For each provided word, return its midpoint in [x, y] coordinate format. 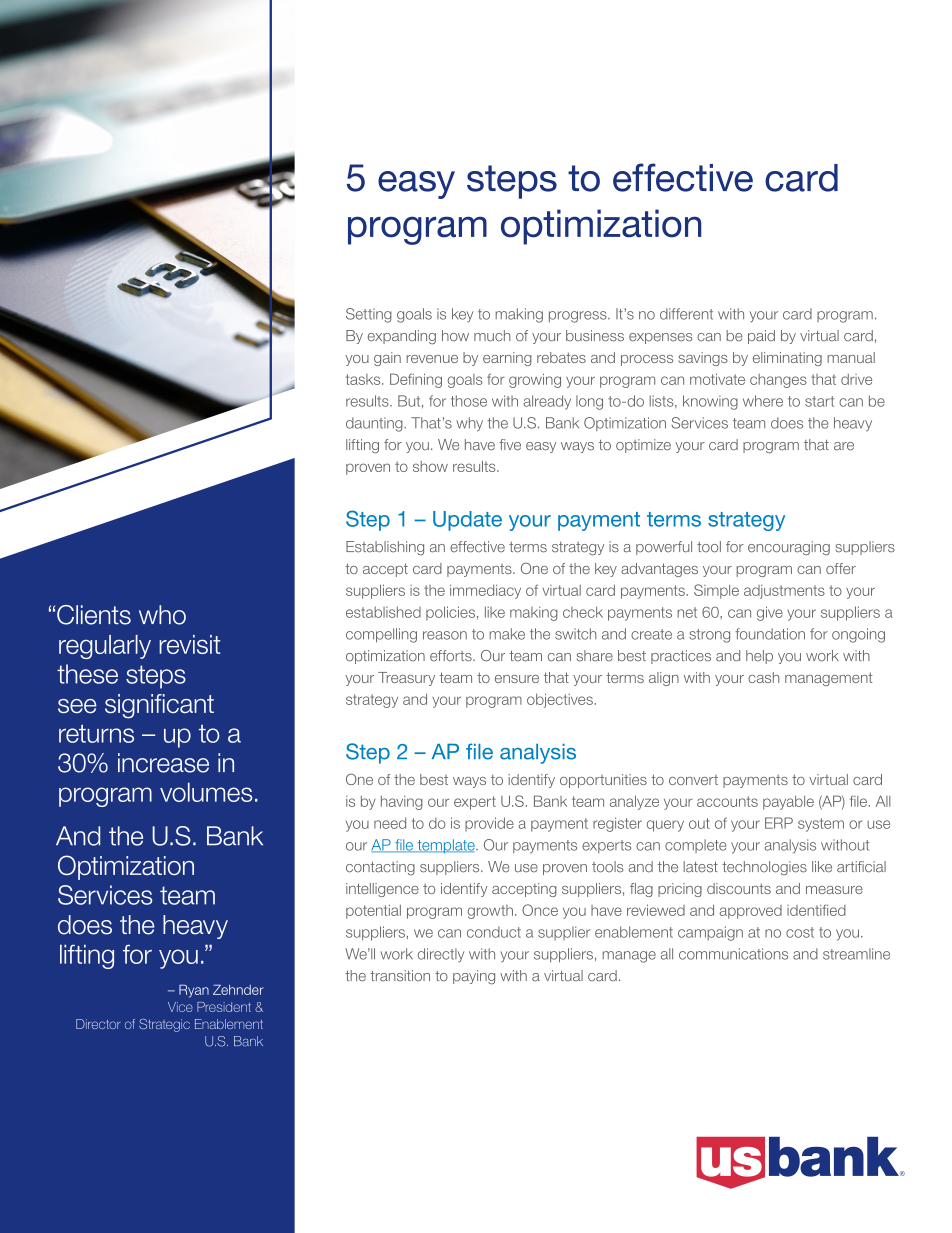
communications [733, 954]
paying [474, 977]
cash [763, 677]
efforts [452, 656]
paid [761, 337]
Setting [369, 315]
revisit [189, 644]
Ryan [194, 991]
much [492, 335]
